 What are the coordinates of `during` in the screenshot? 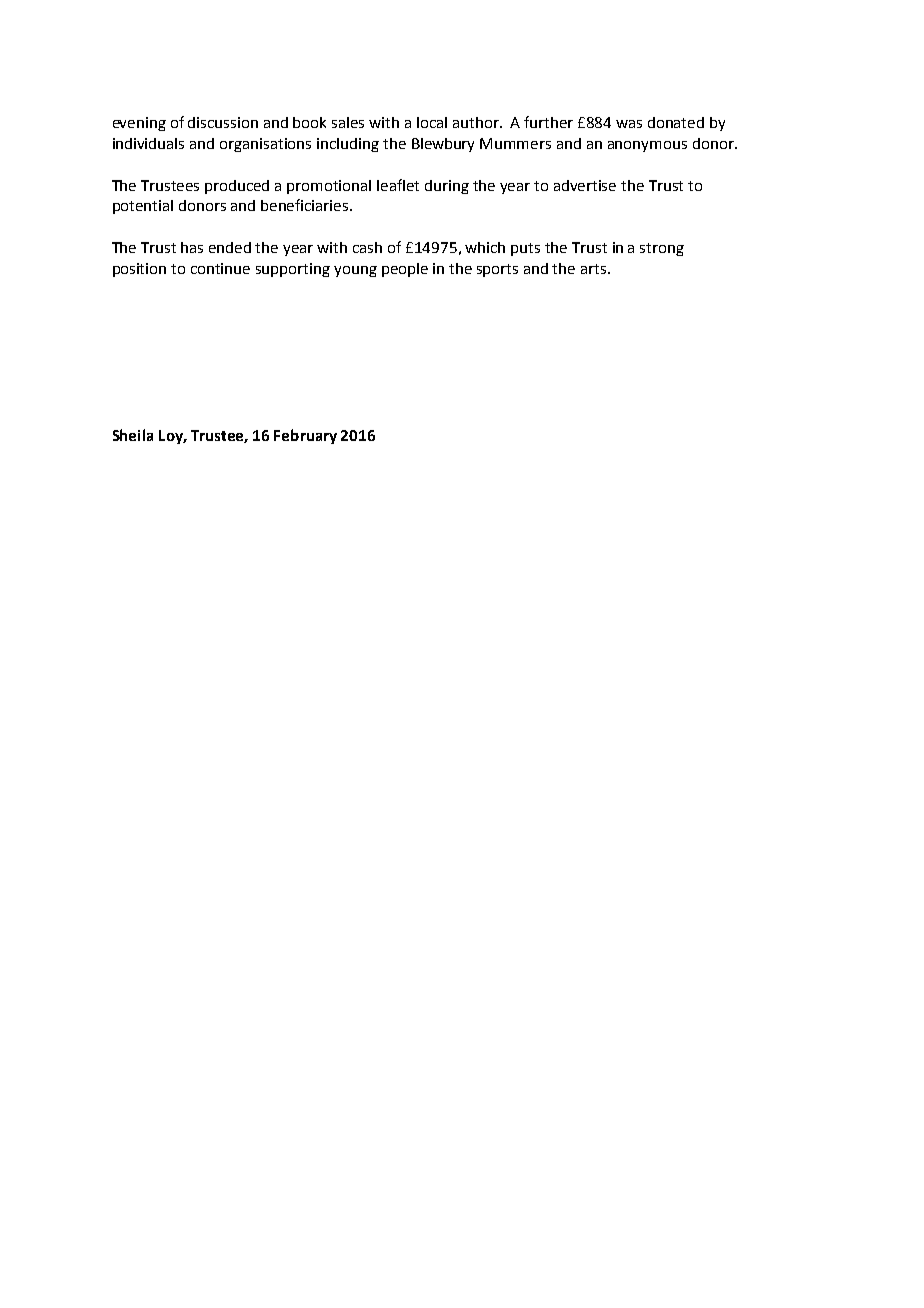 It's located at (447, 187).
